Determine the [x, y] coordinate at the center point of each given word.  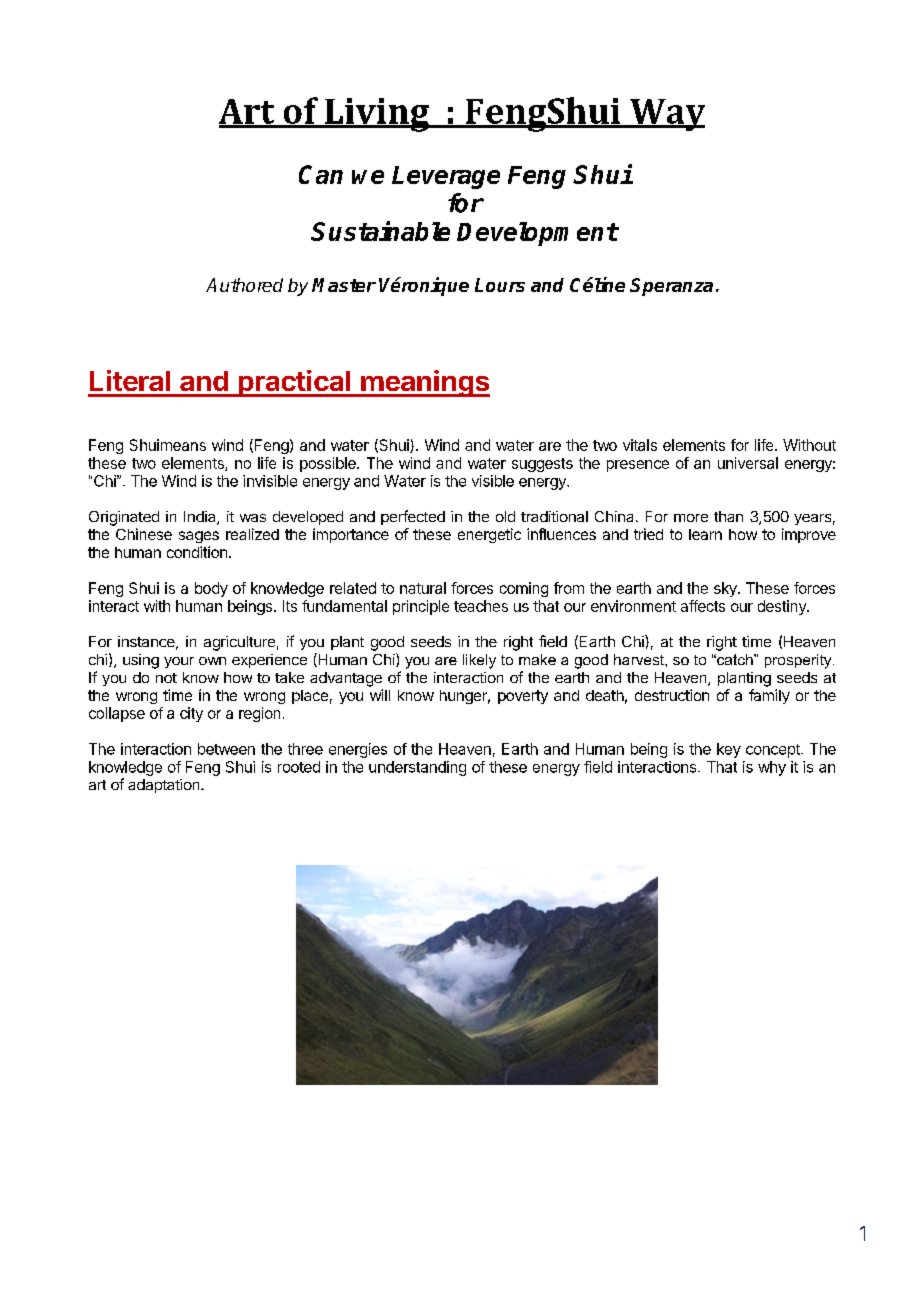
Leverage [446, 177]
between [226, 749]
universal [748, 463]
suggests [542, 465]
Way [666, 115]
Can [321, 174]
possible [329, 464]
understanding [417, 768]
